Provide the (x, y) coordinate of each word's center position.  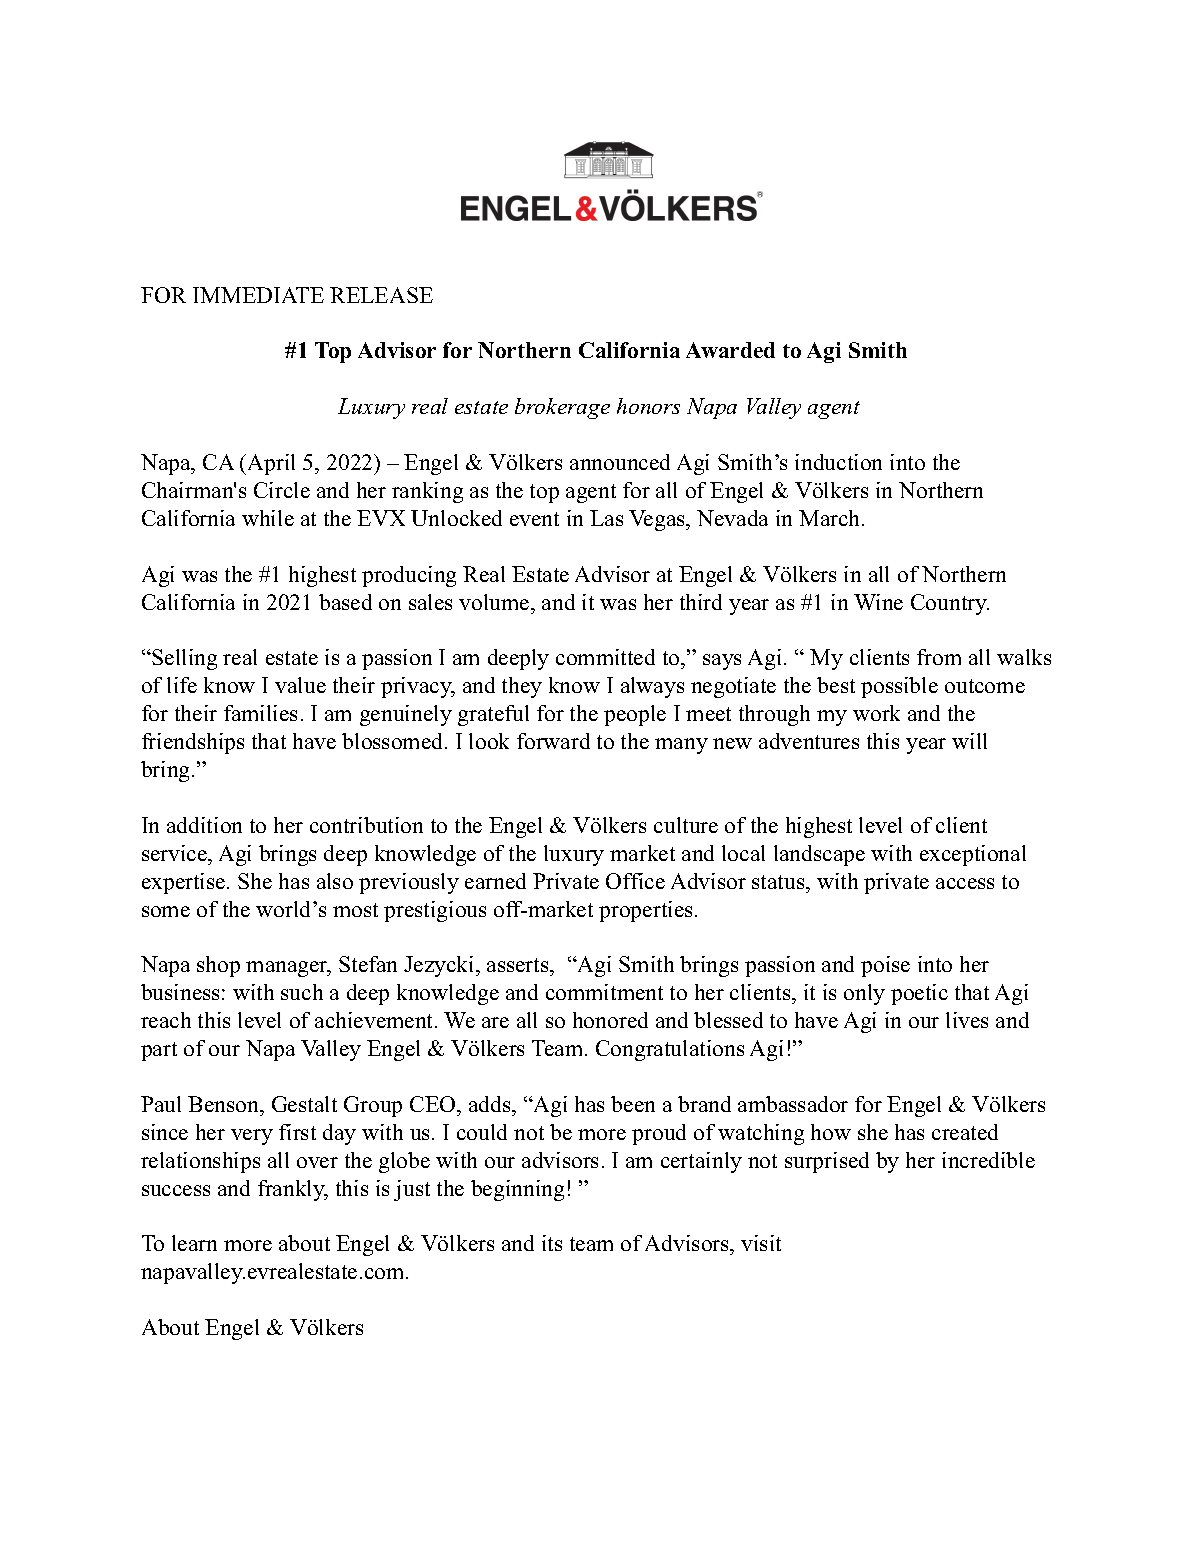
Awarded (730, 350)
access (965, 883)
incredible (988, 1160)
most (355, 910)
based (345, 602)
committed (605, 657)
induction (838, 462)
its (552, 1243)
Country (950, 604)
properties (645, 911)
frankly (292, 1190)
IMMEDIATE (258, 295)
